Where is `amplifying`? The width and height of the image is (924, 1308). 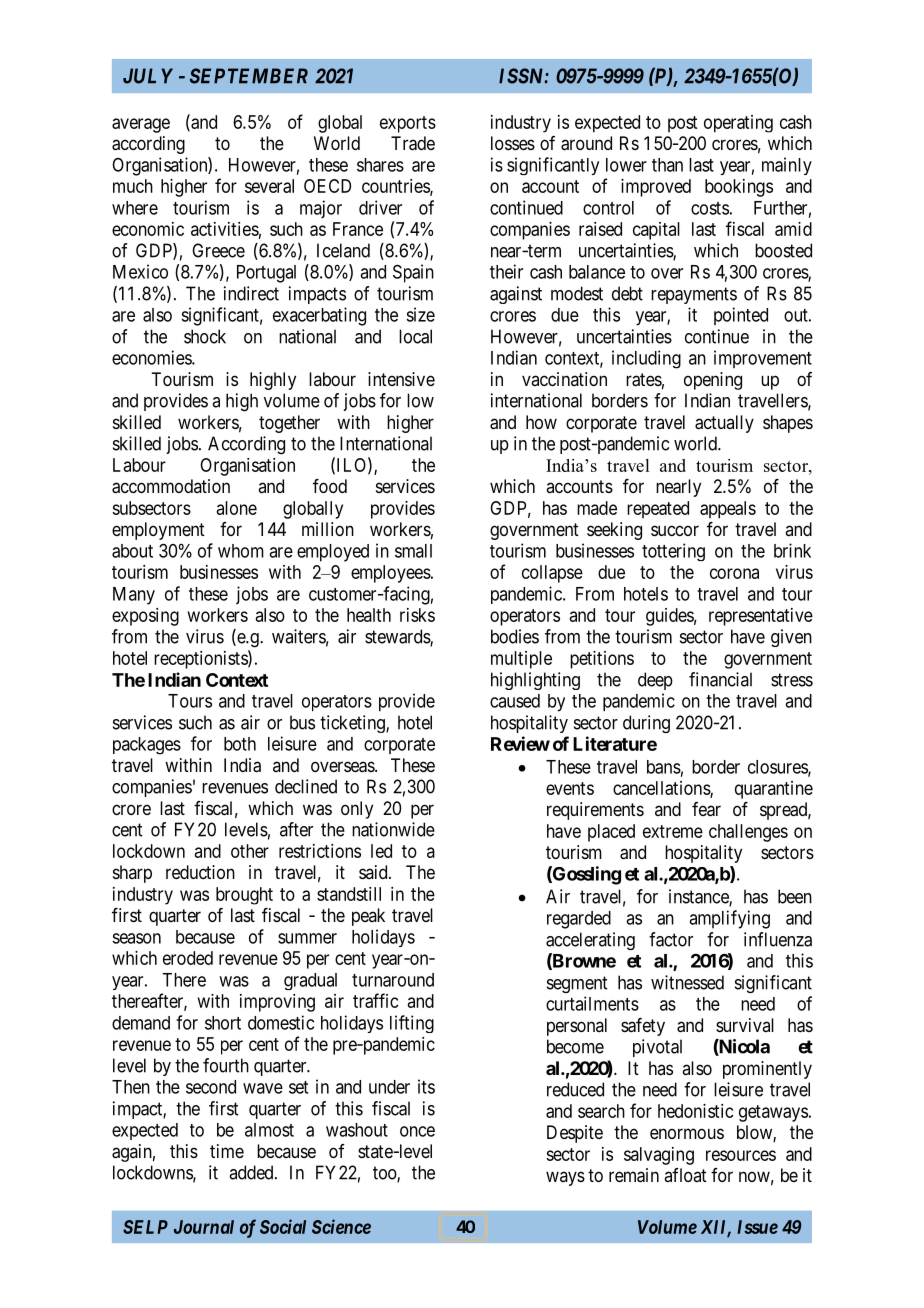
amplifying is located at coordinates (729, 919).
